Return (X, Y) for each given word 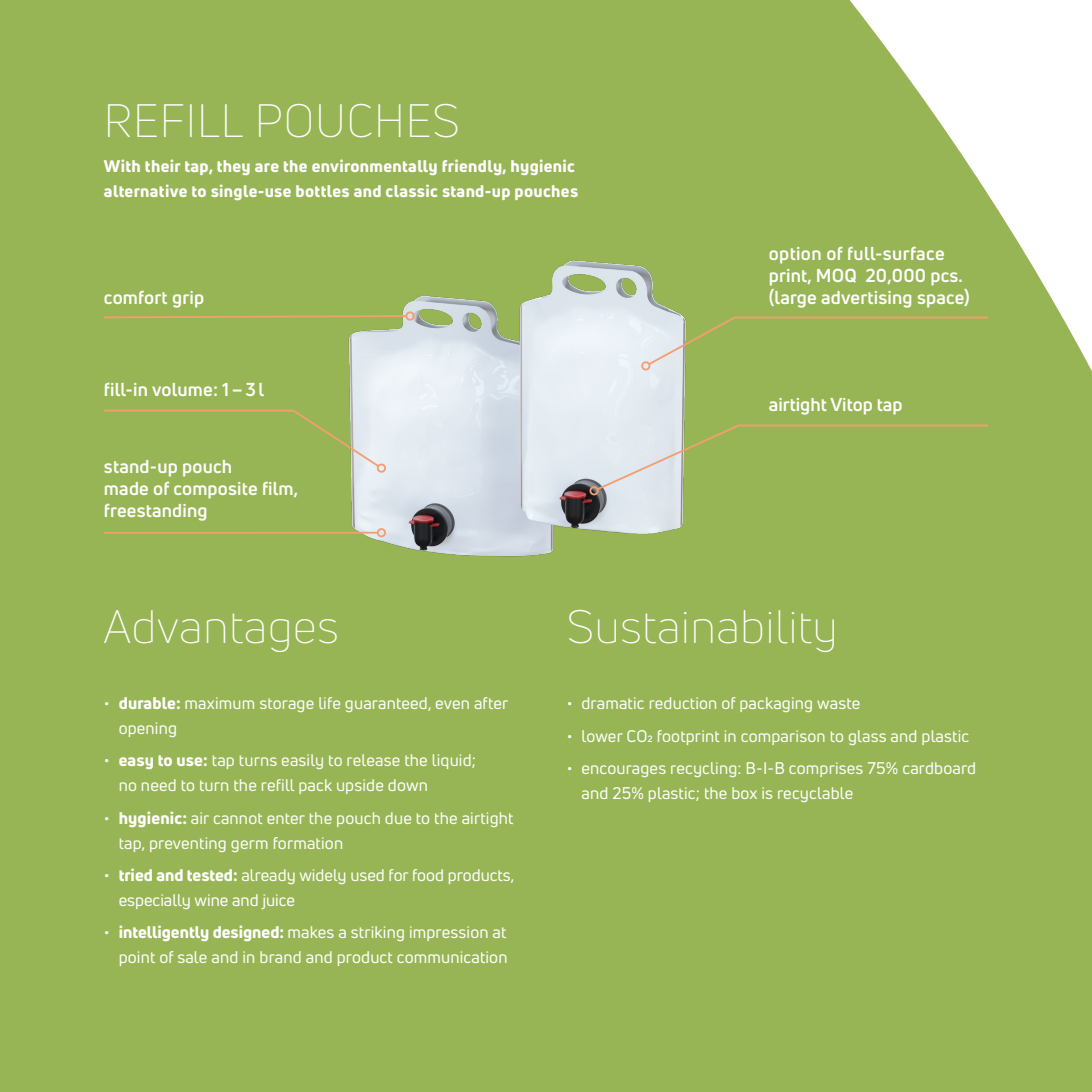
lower (602, 736)
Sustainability (701, 631)
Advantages (220, 631)
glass (867, 737)
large (794, 298)
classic (411, 190)
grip (188, 299)
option (795, 255)
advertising (866, 299)
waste (838, 703)
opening (147, 729)
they (233, 167)
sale (192, 957)
